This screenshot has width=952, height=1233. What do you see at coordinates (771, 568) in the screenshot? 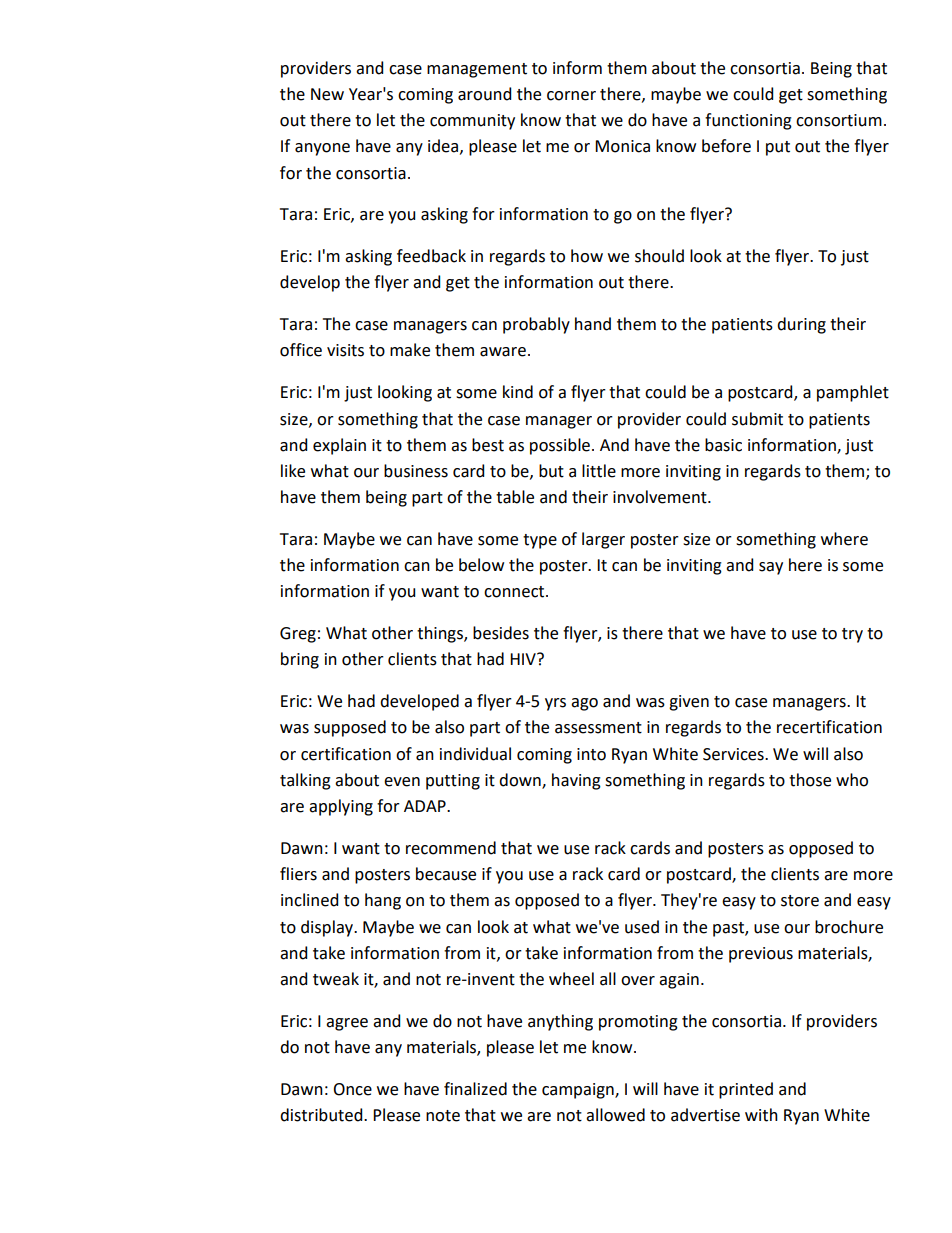
I see `say` at bounding box center [771, 568].
